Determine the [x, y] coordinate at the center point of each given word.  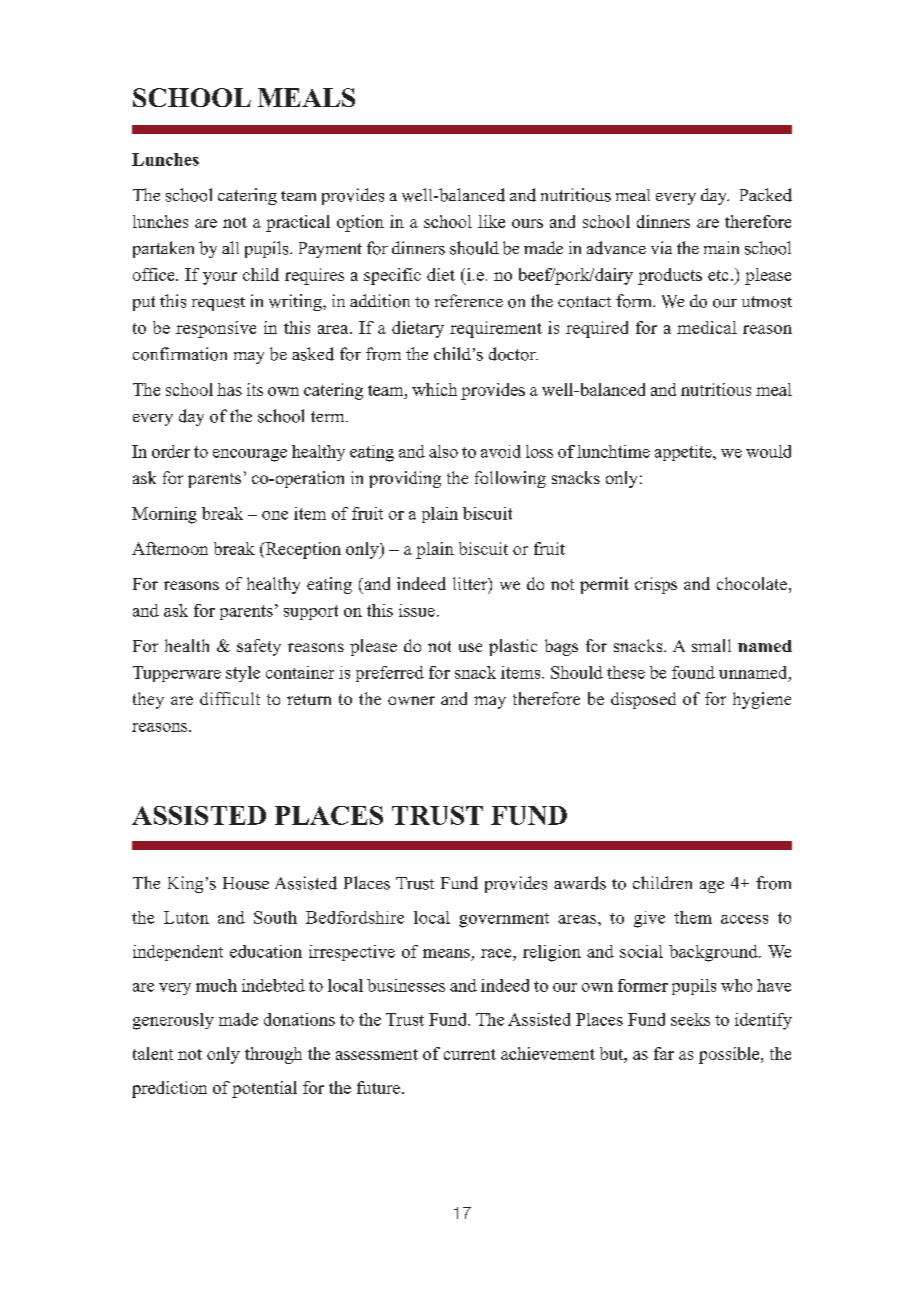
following [510, 479]
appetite [684, 453]
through [273, 1055]
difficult [230, 698]
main [721, 247]
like [491, 221]
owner [411, 700]
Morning [164, 515]
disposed [643, 700]
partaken [163, 249]
